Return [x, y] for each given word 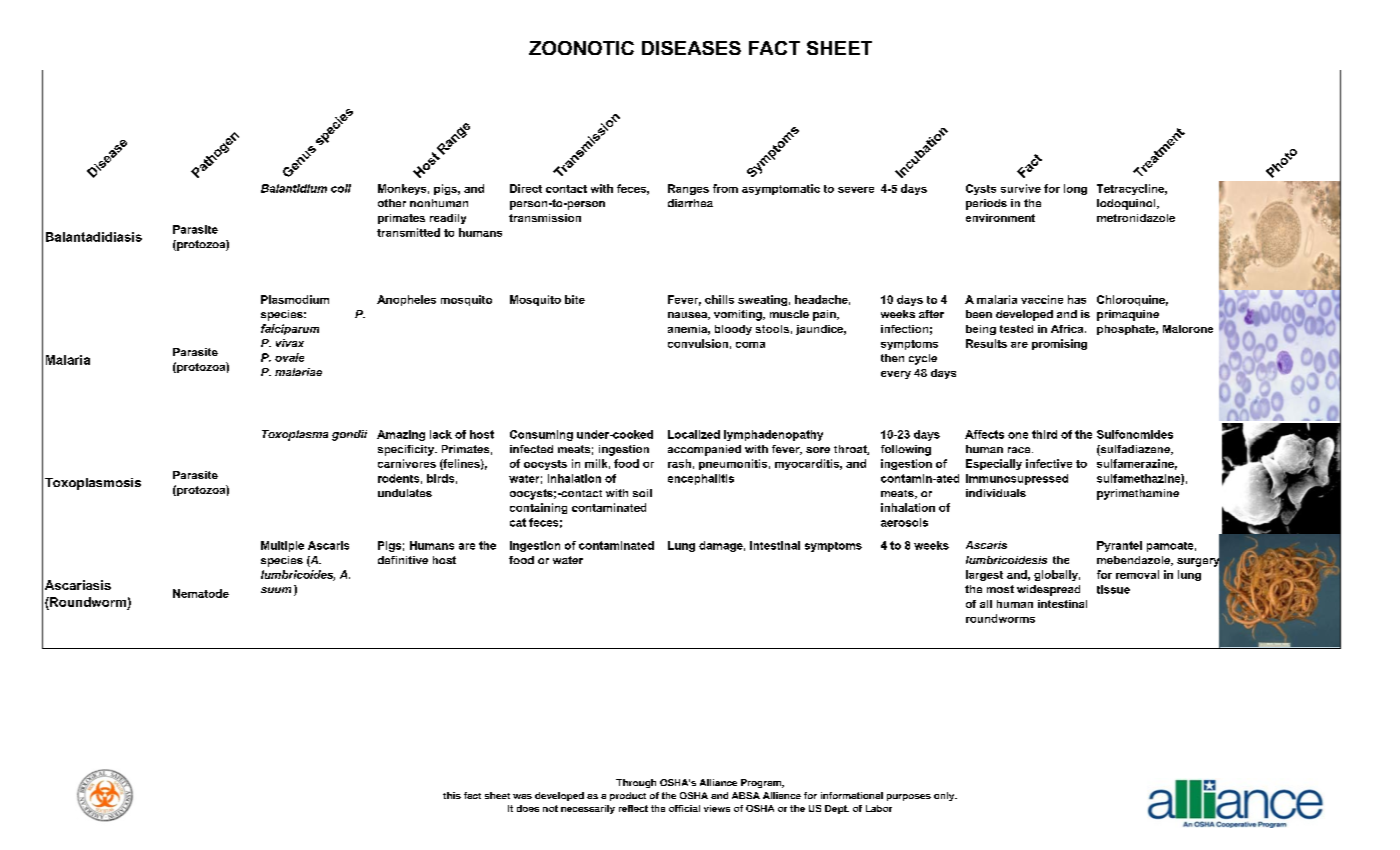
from [725, 188]
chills [719, 299]
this [452, 795]
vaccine [1042, 299]
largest [984, 575]
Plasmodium [295, 299]
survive [1021, 188]
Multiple [282, 546]
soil [642, 493]
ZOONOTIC [581, 48]
